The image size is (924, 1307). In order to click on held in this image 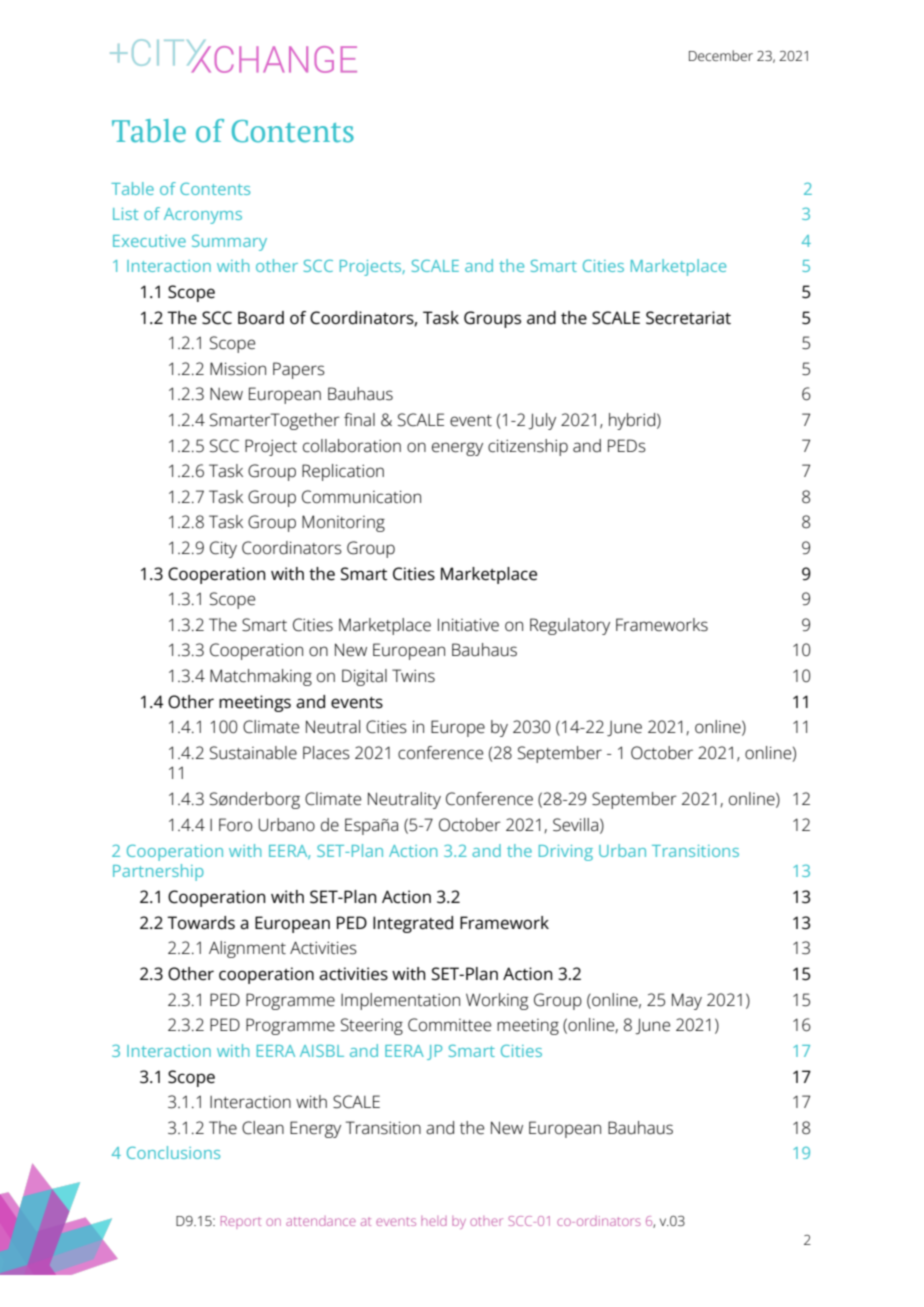, I will do `click(434, 1221)`.
